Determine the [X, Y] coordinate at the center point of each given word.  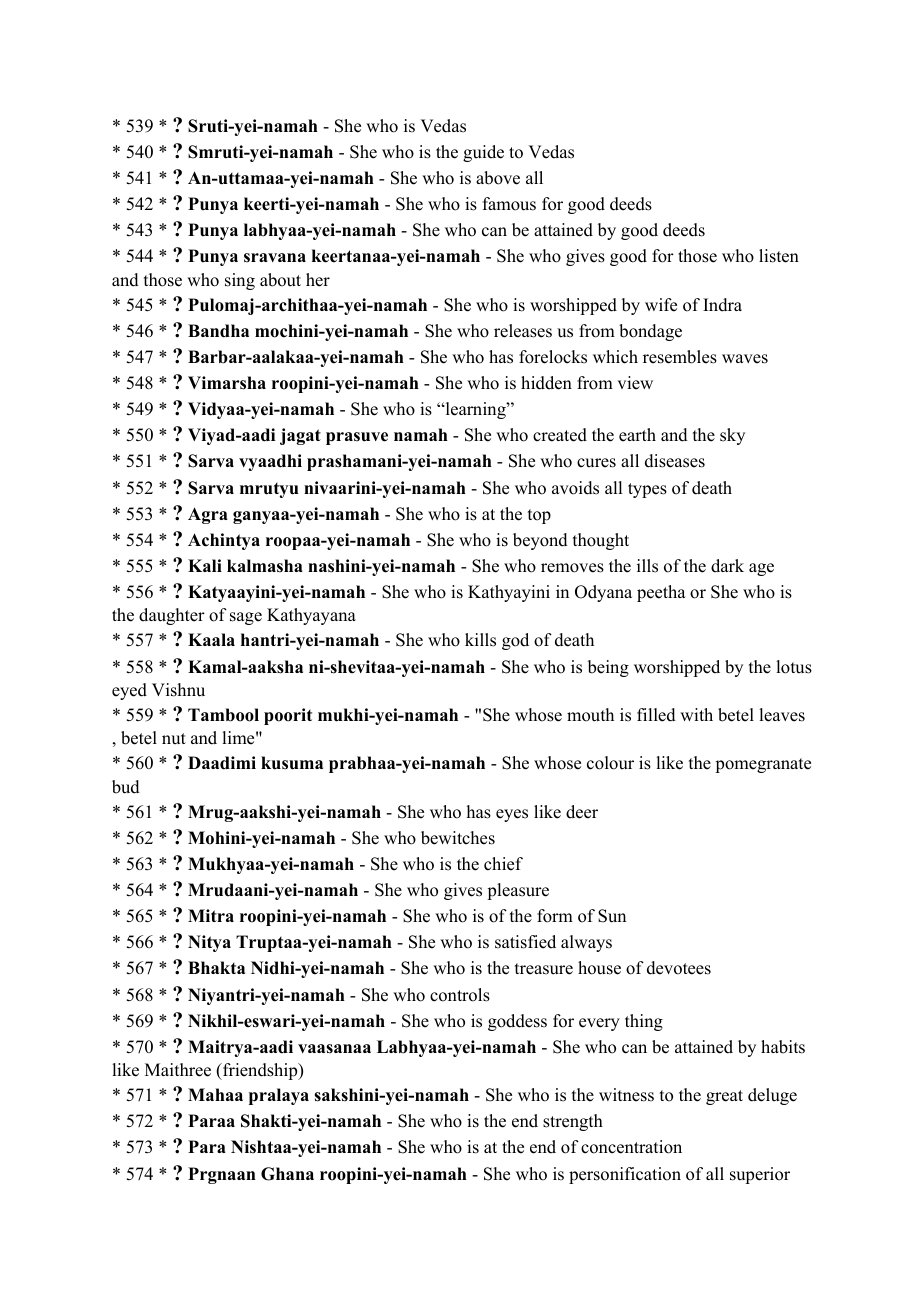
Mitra [211, 915]
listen [779, 256]
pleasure [518, 891]
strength [573, 1122]
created [560, 435]
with [696, 714]
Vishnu [178, 690]
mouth [590, 715]
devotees [679, 968]
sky [732, 436]
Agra [208, 515]
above [498, 178]
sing [240, 281]
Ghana [287, 1174]
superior [760, 1175]
